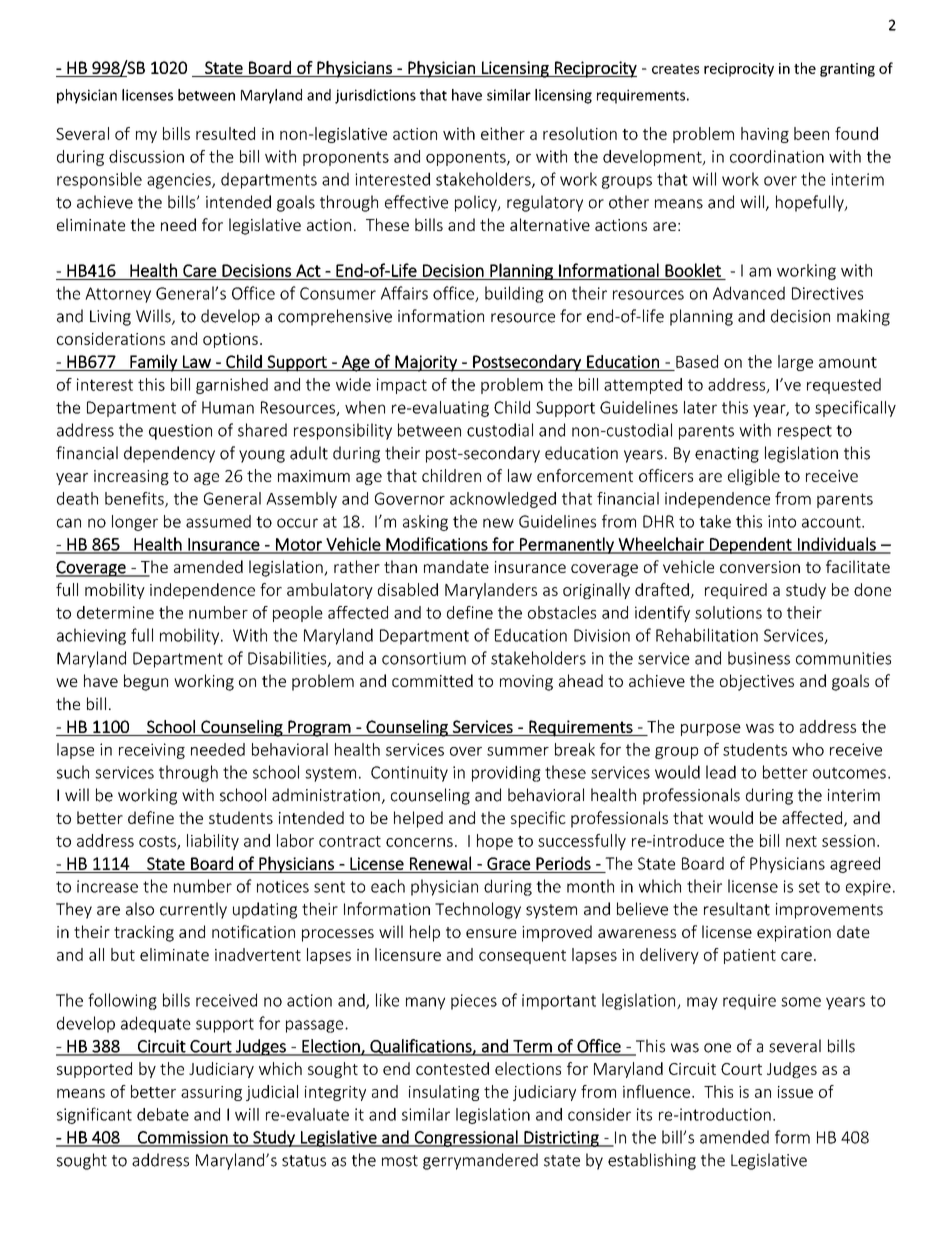 Image resolution: width=952 pixels, height=1233 pixels. Describe the element at coordinates (503, 500) in the screenshot. I see `acknowledged` at that location.
